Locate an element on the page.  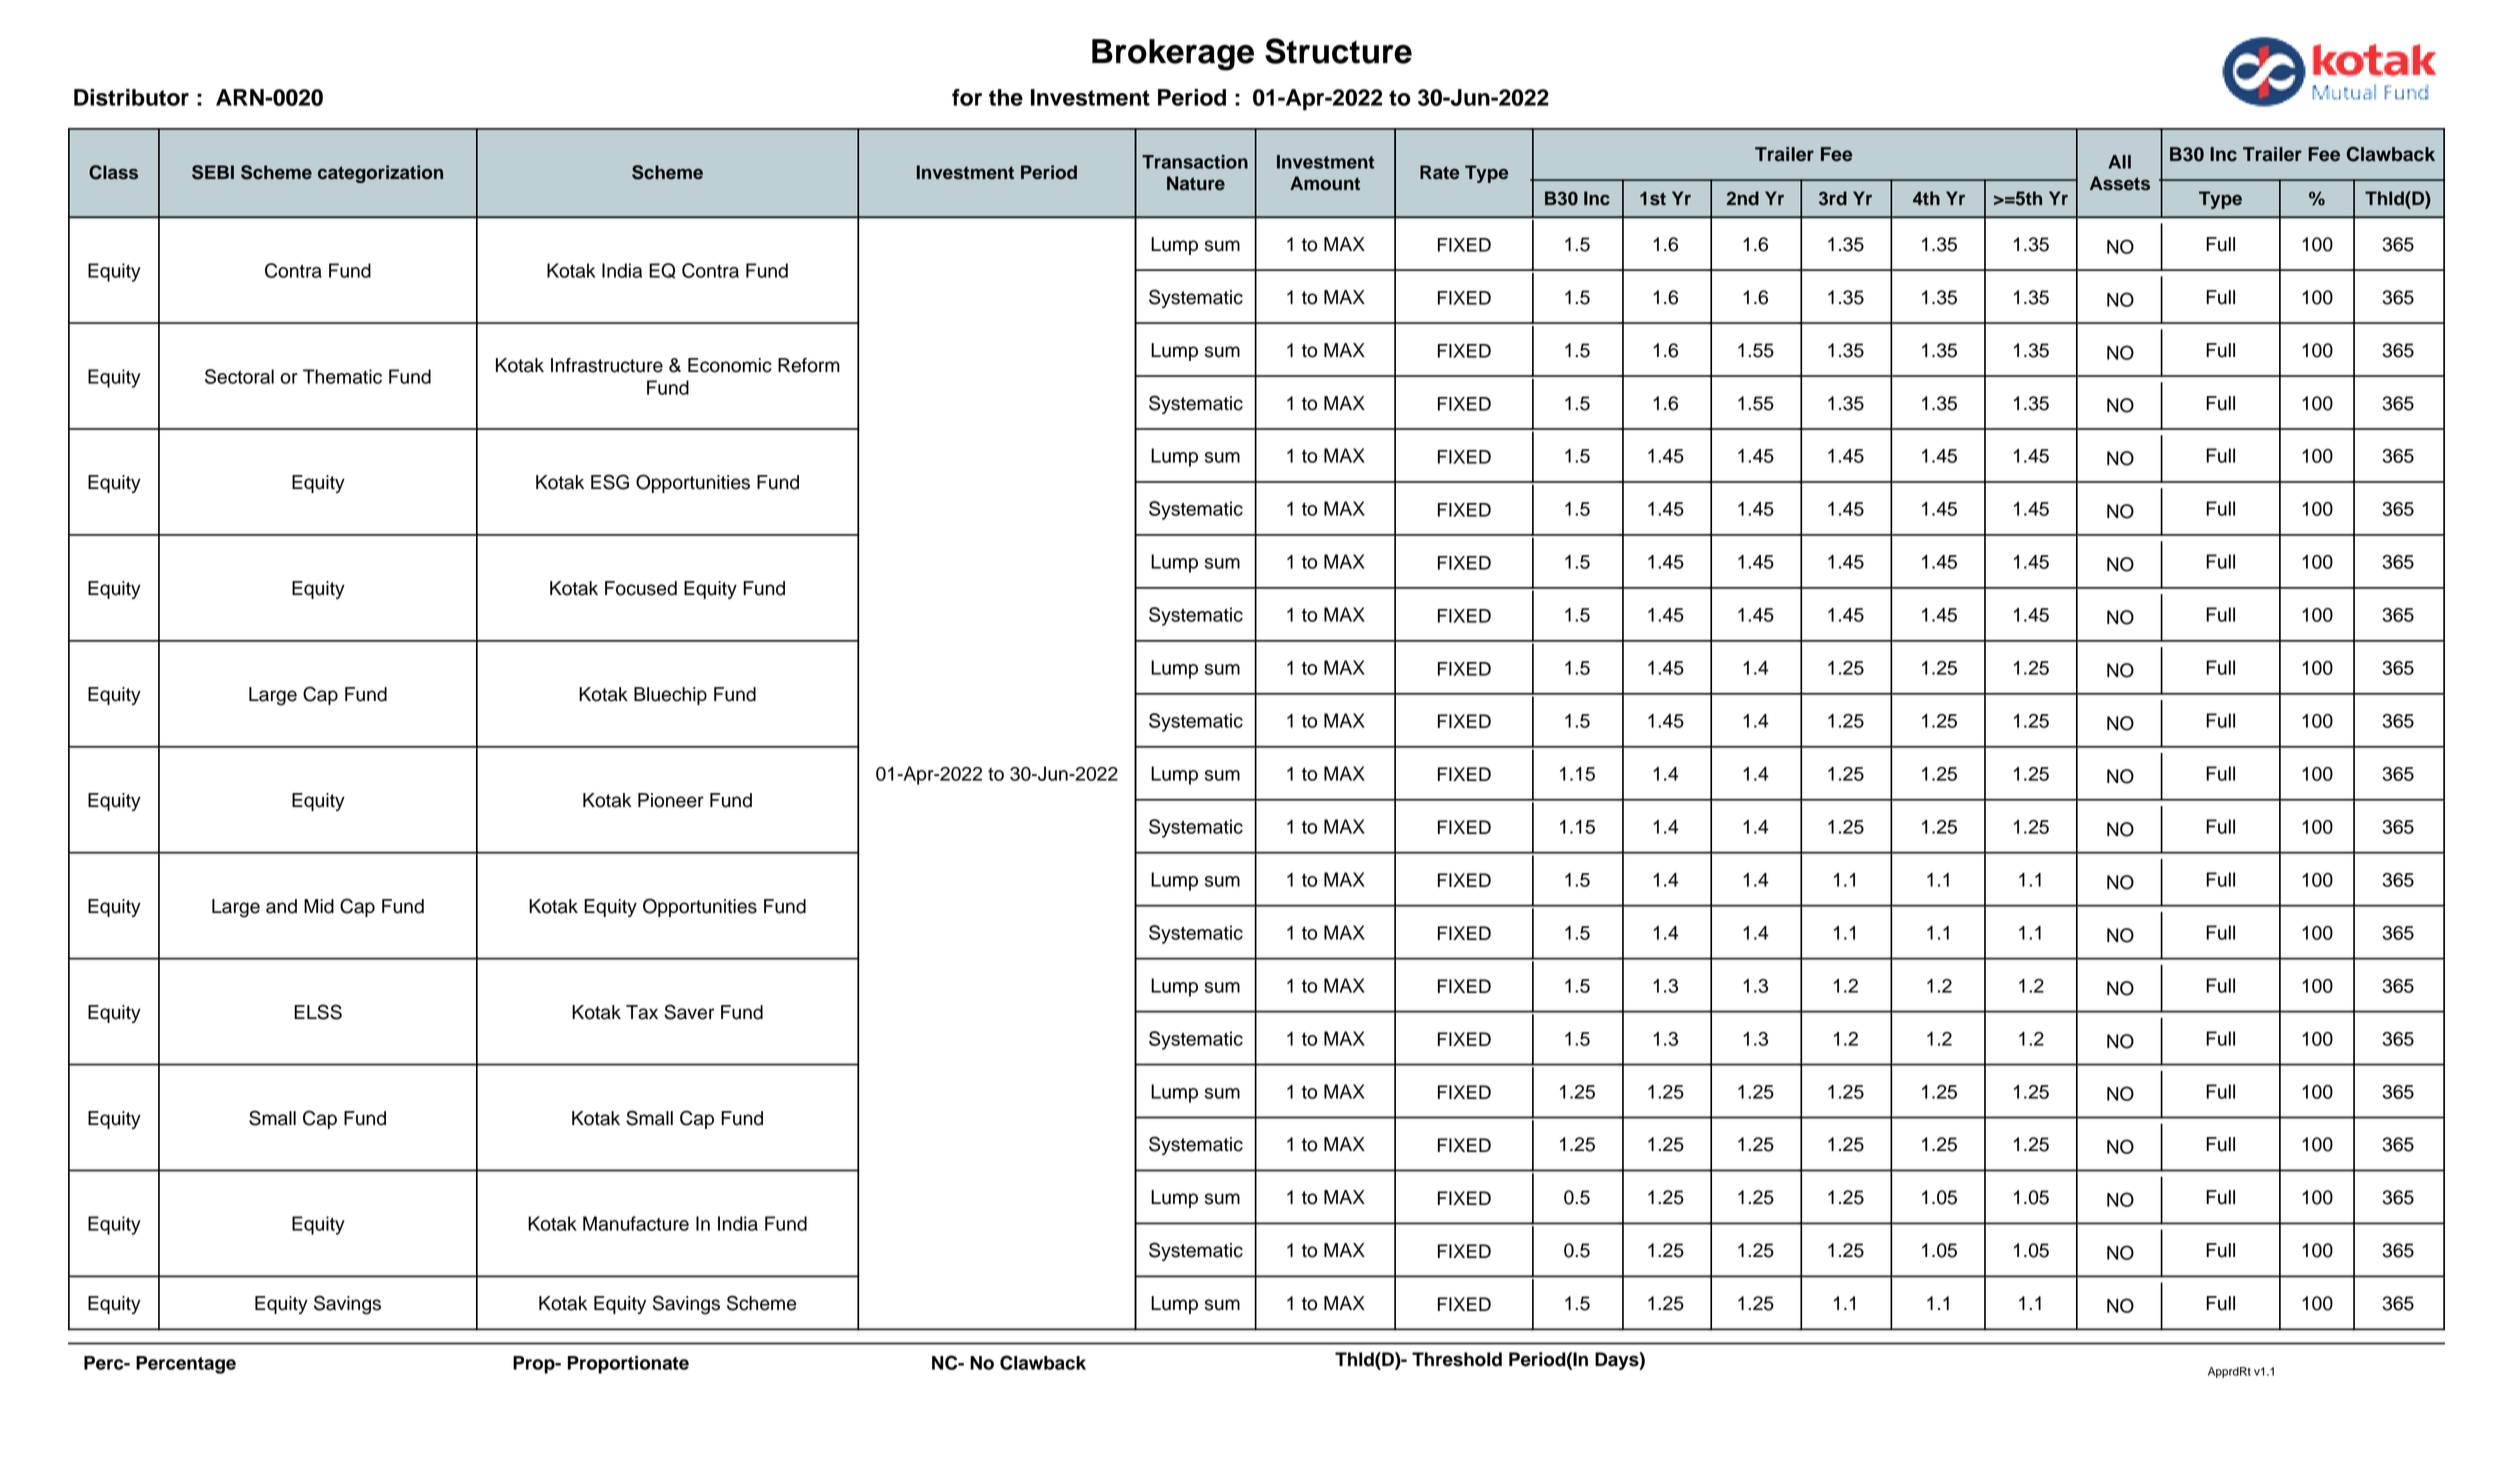
Brokerage is located at coordinates (1173, 55).
